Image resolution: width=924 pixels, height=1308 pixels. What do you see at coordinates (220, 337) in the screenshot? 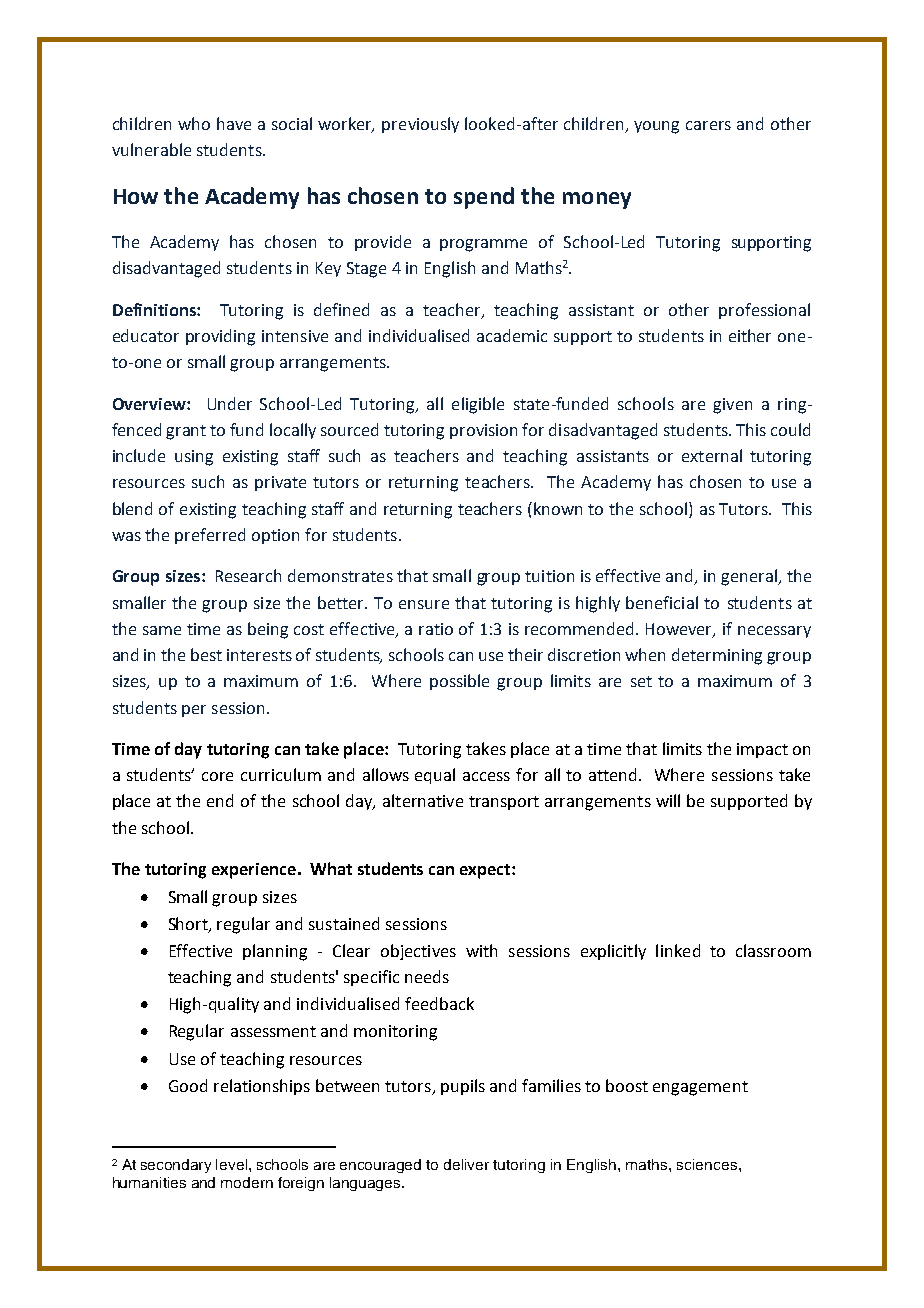
I see `providing` at bounding box center [220, 337].
